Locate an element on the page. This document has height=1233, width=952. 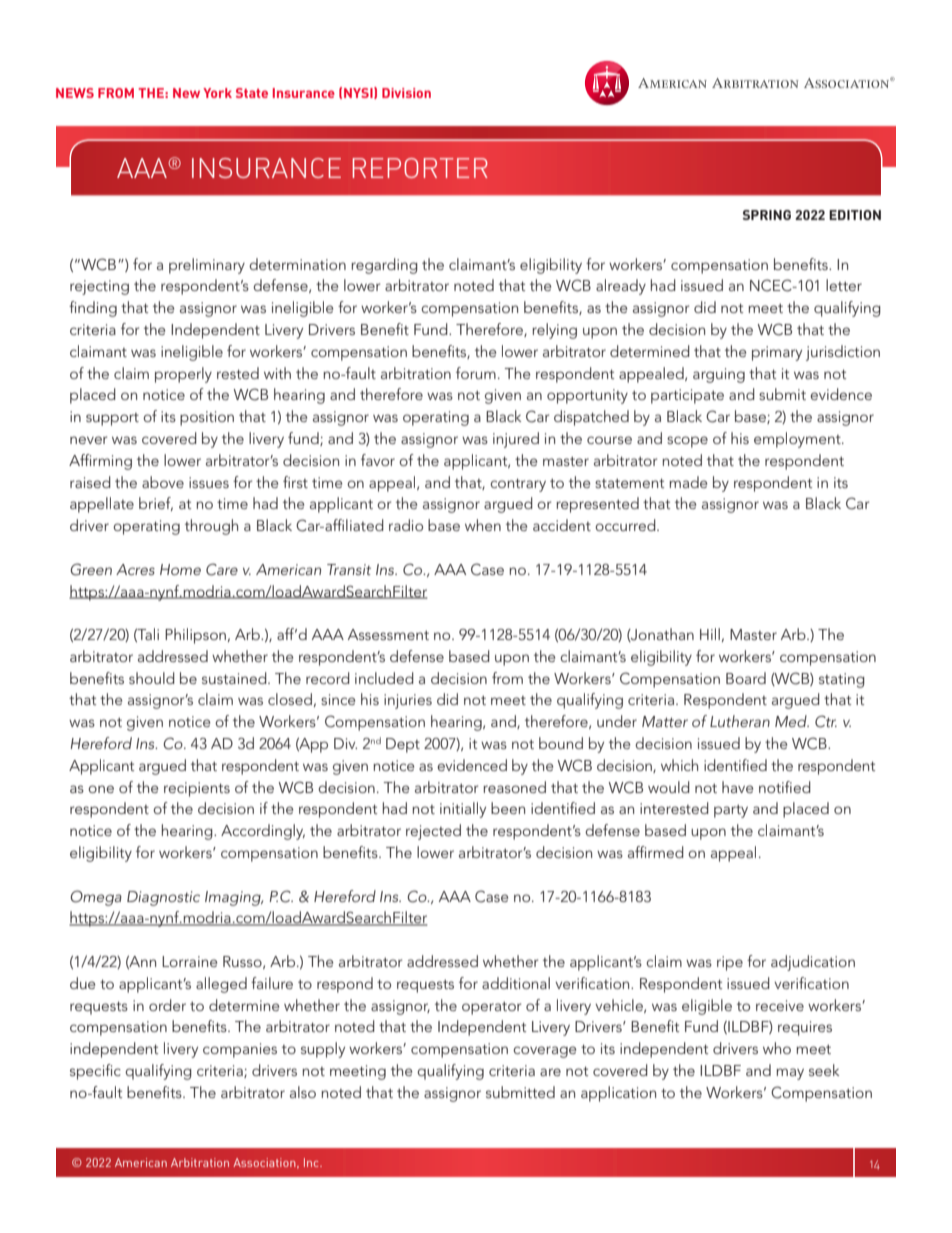
should is located at coordinates (152, 678).
